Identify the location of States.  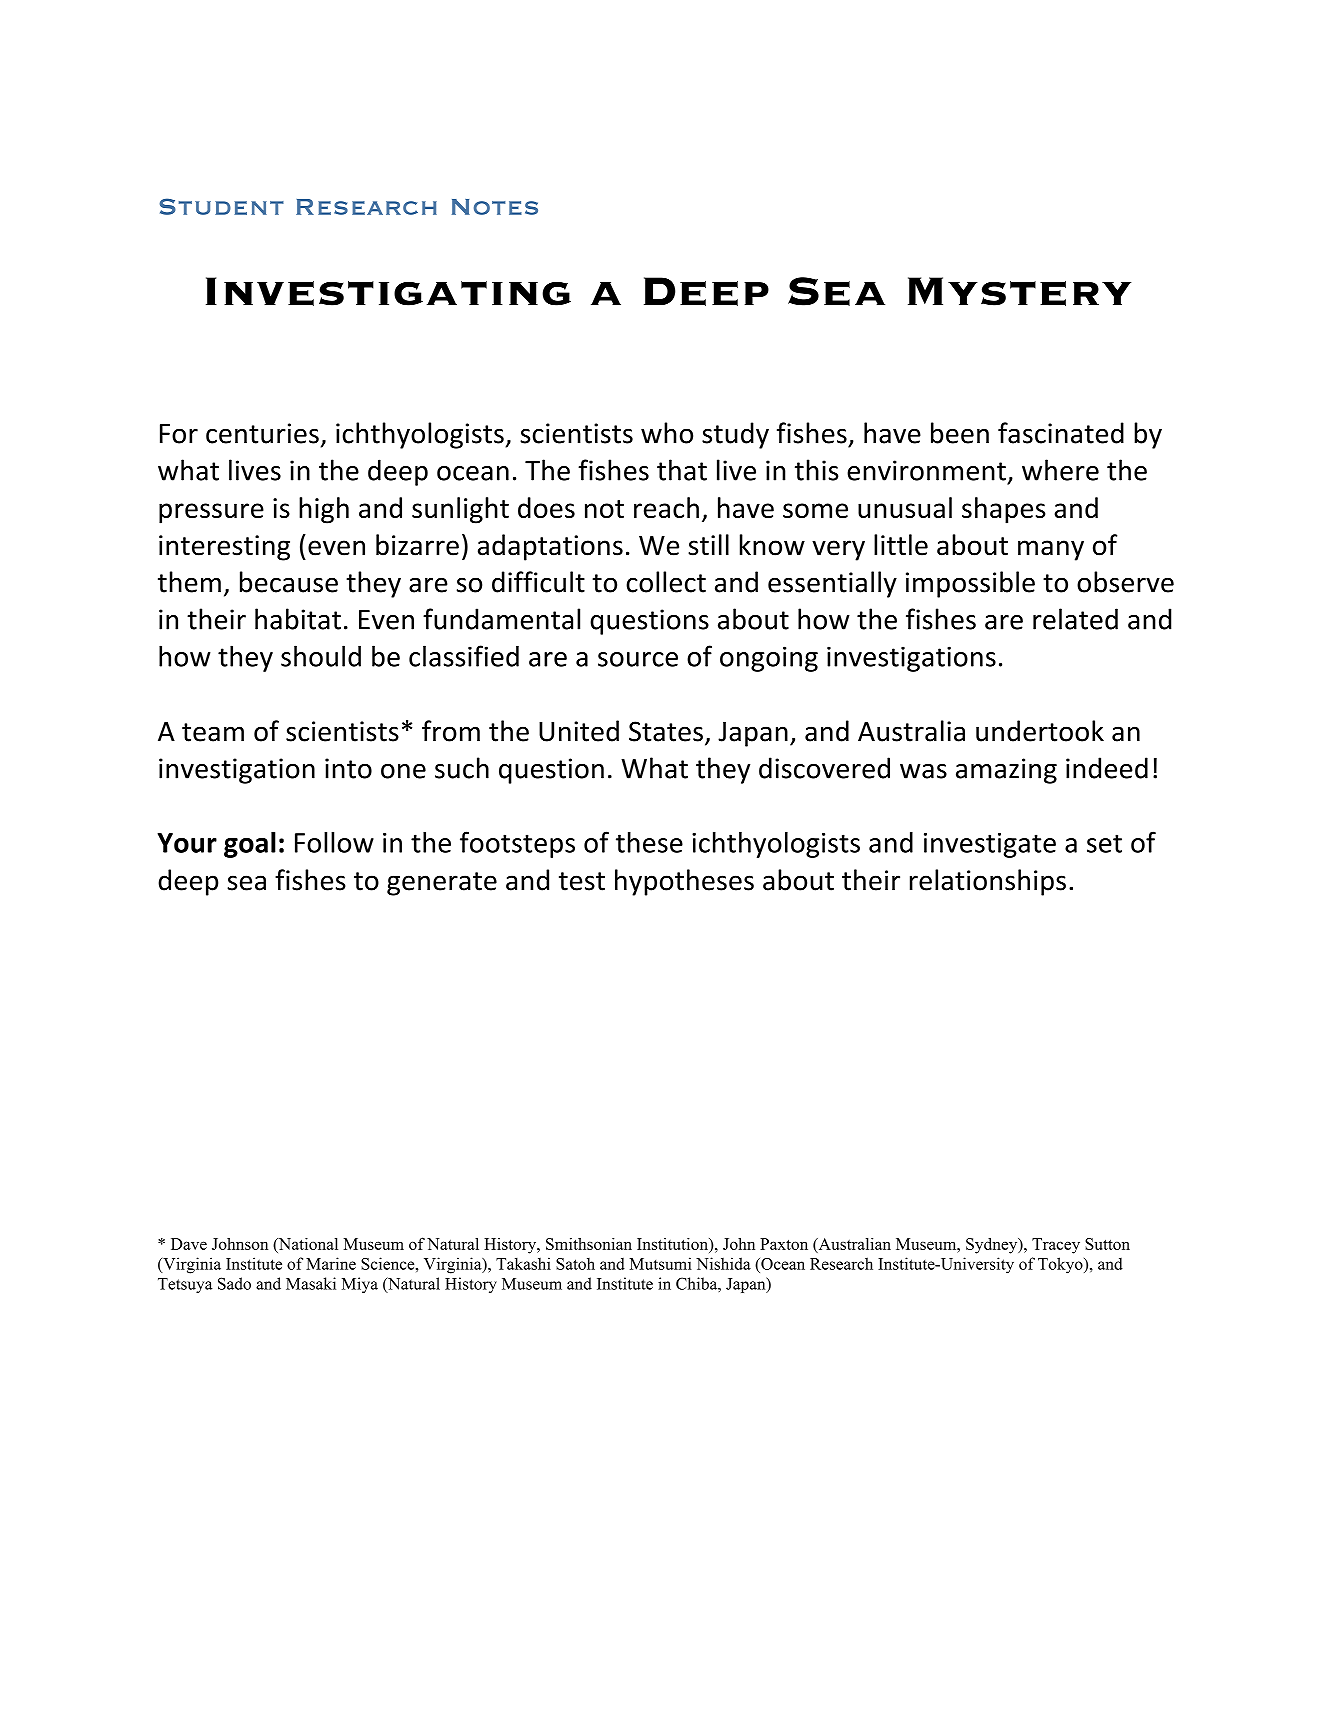
(666, 731).
